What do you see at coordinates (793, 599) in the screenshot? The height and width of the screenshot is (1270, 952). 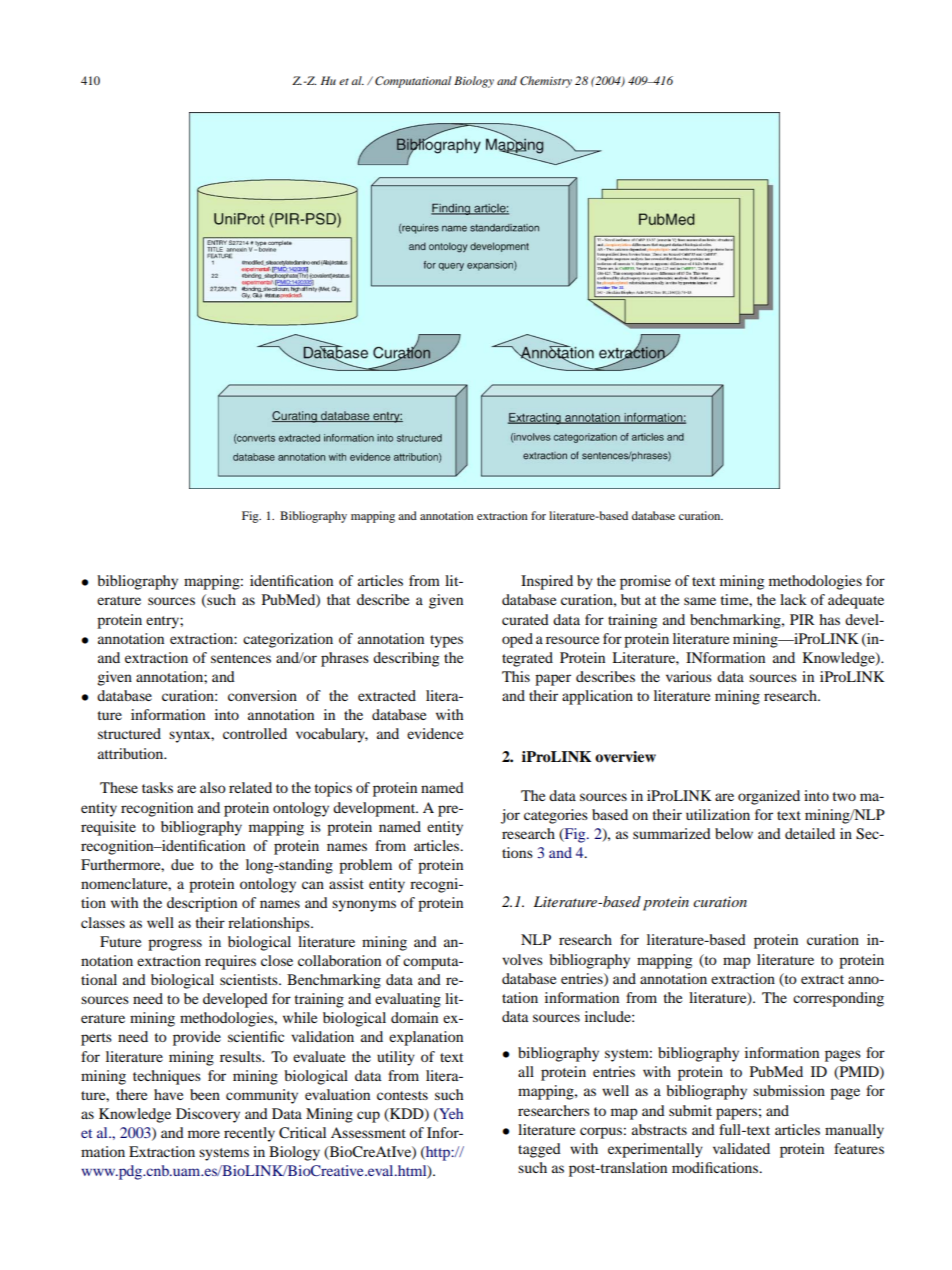 I see `lack` at bounding box center [793, 599].
